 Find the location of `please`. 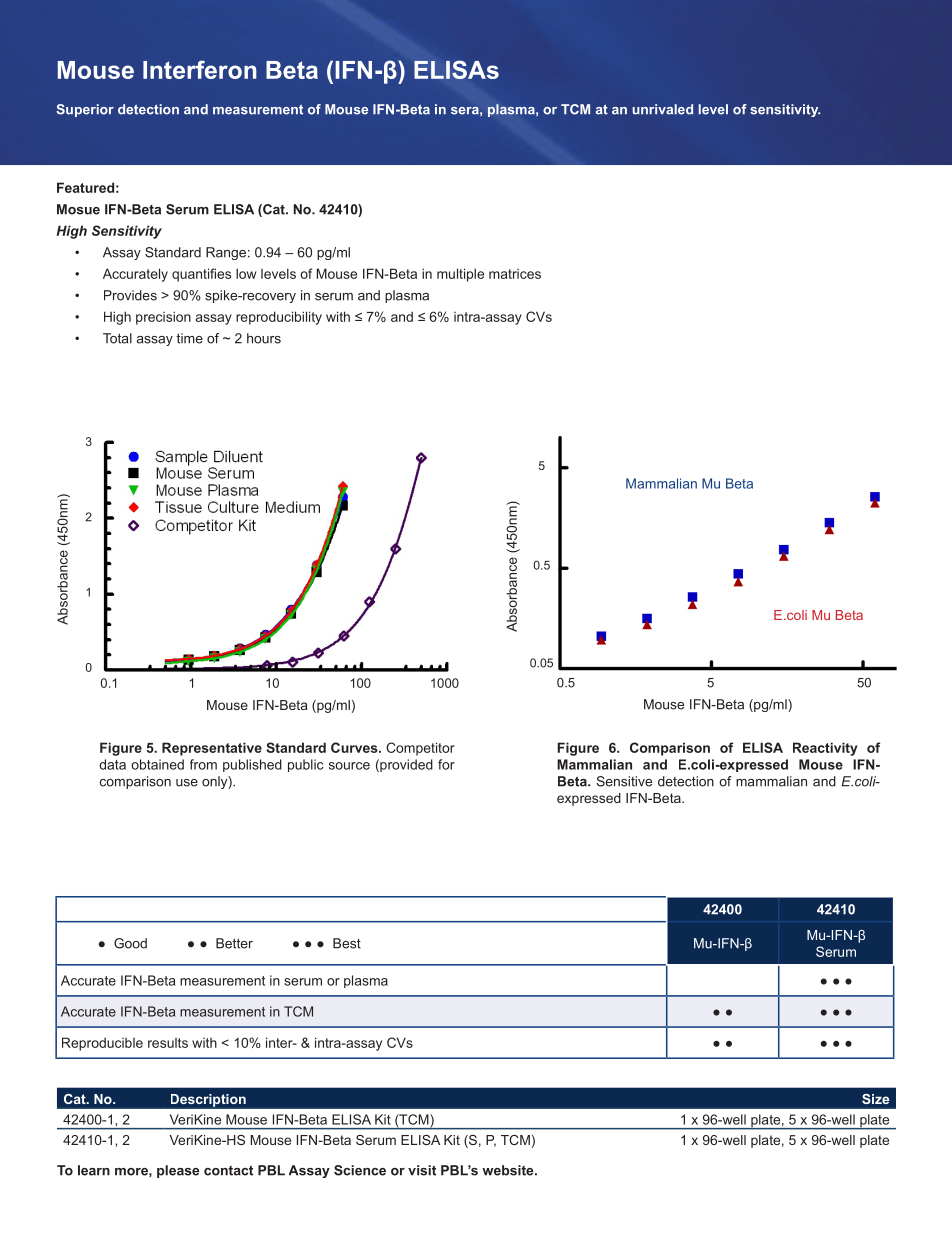

please is located at coordinates (178, 1171).
